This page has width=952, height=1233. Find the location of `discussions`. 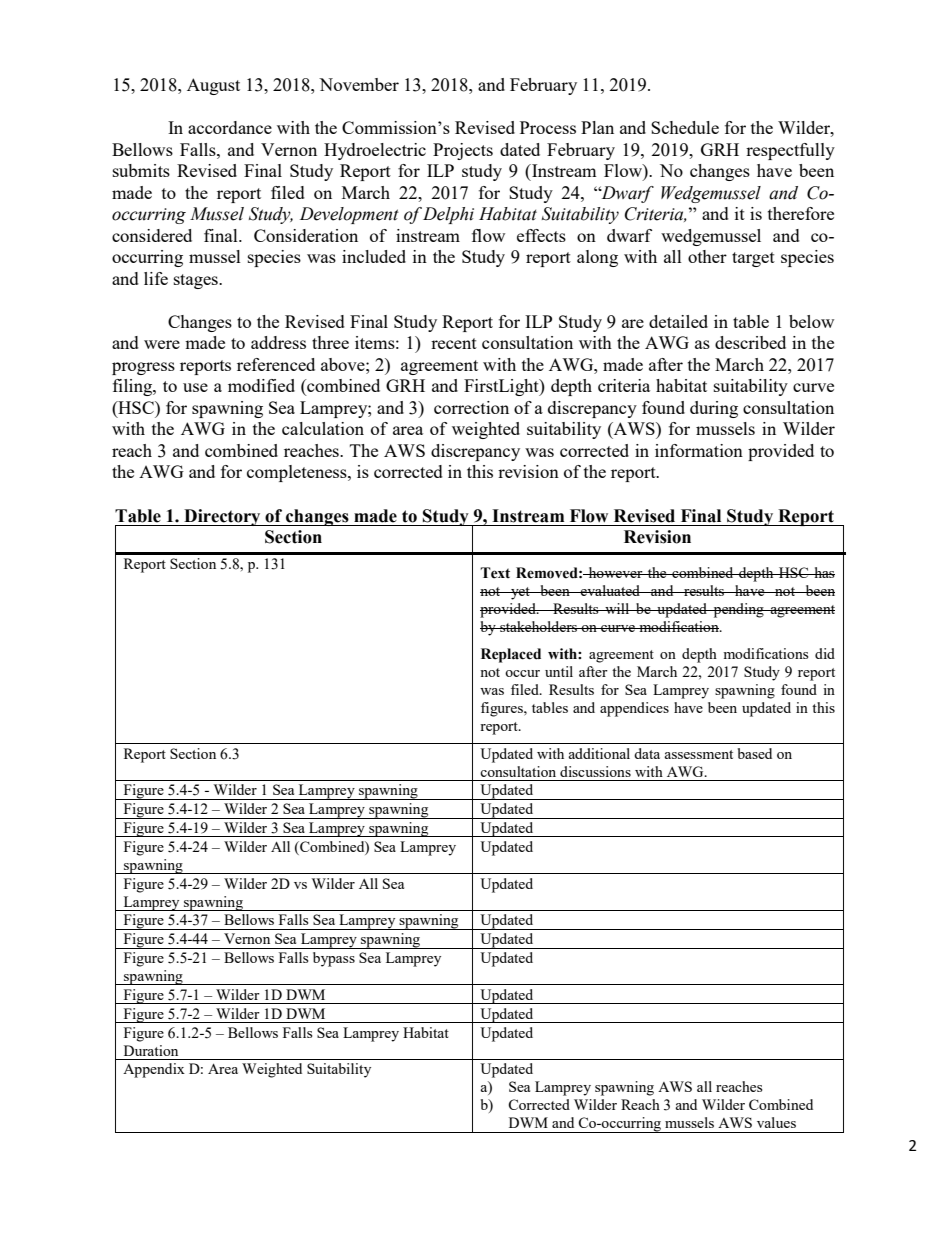

discussions is located at coordinates (595, 771).
